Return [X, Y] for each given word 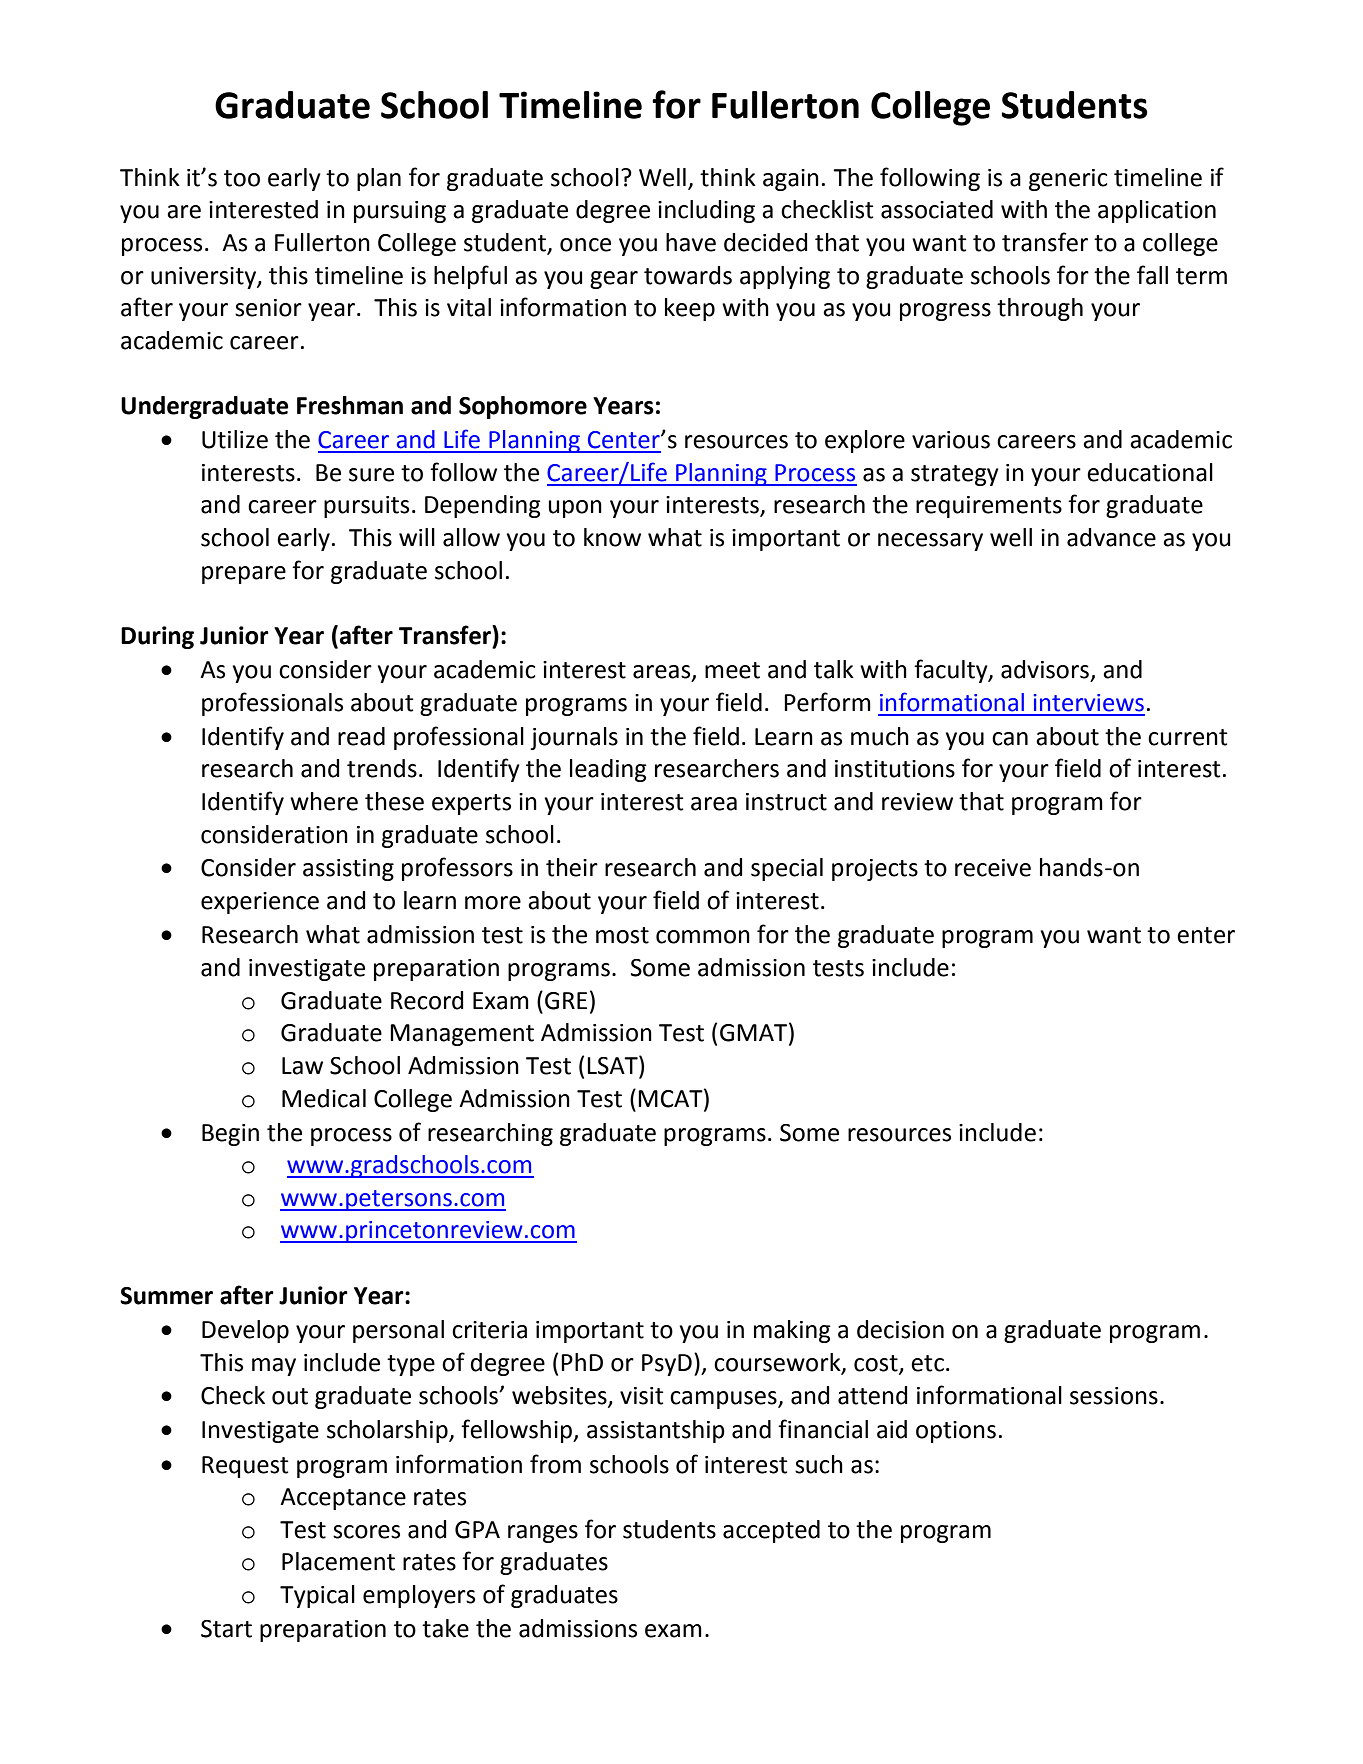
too [242, 178]
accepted [771, 1531]
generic [1068, 180]
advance [1111, 537]
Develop [245, 1331]
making [792, 1331]
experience [260, 903]
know [612, 537]
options [956, 1432]
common [703, 937]
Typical [317, 1596]
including [706, 211]
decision [900, 1329]
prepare [244, 575]
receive [993, 868]
